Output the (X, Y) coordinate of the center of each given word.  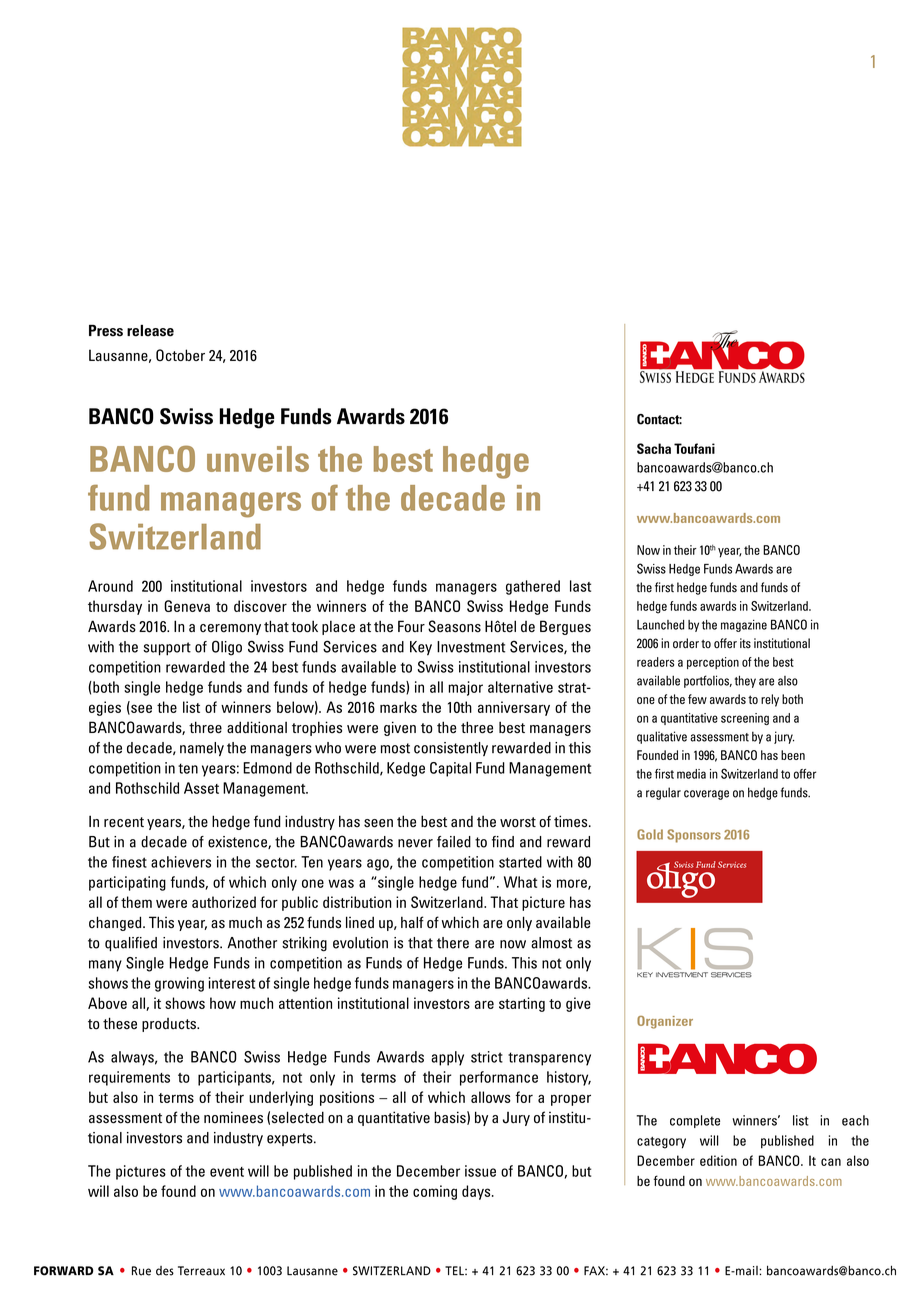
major (465, 688)
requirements (129, 1078)
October (180, 355)
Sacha (654, 448)
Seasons (454, 626)
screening (745, 719)
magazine (744, 626)
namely (202, 749)
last (580, 586)
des (165, 1271)
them (136, 902)
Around (110, 586)
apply (447, 1058)
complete (695, 1121)
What (520, 882)
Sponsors (694, 836)
